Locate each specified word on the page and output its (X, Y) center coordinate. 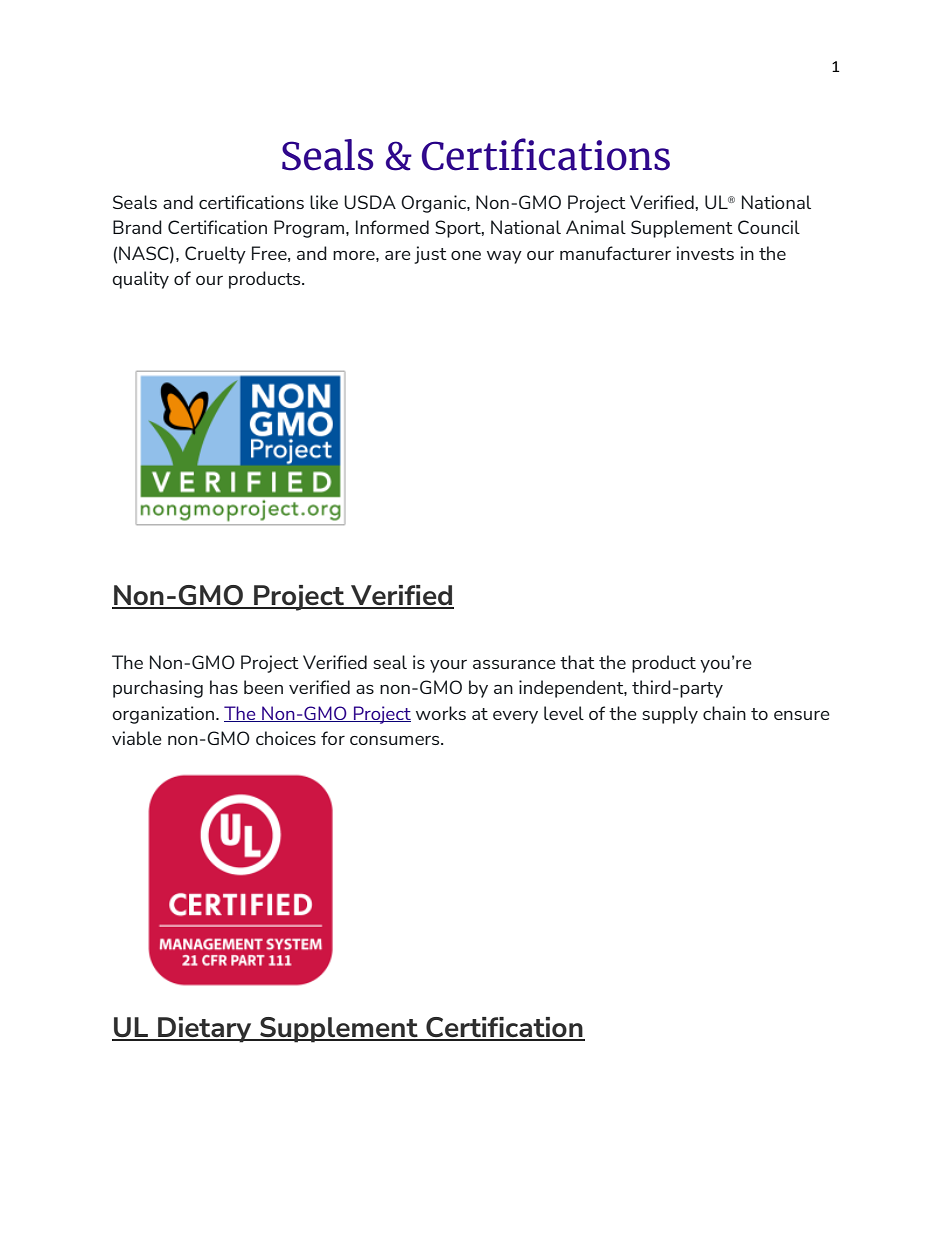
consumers (396, 740)
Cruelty (215, 255)
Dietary (205, 1030)
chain (724, 713)
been (263, 687)
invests (705, 253)
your (448, 666)
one (466, 255)
